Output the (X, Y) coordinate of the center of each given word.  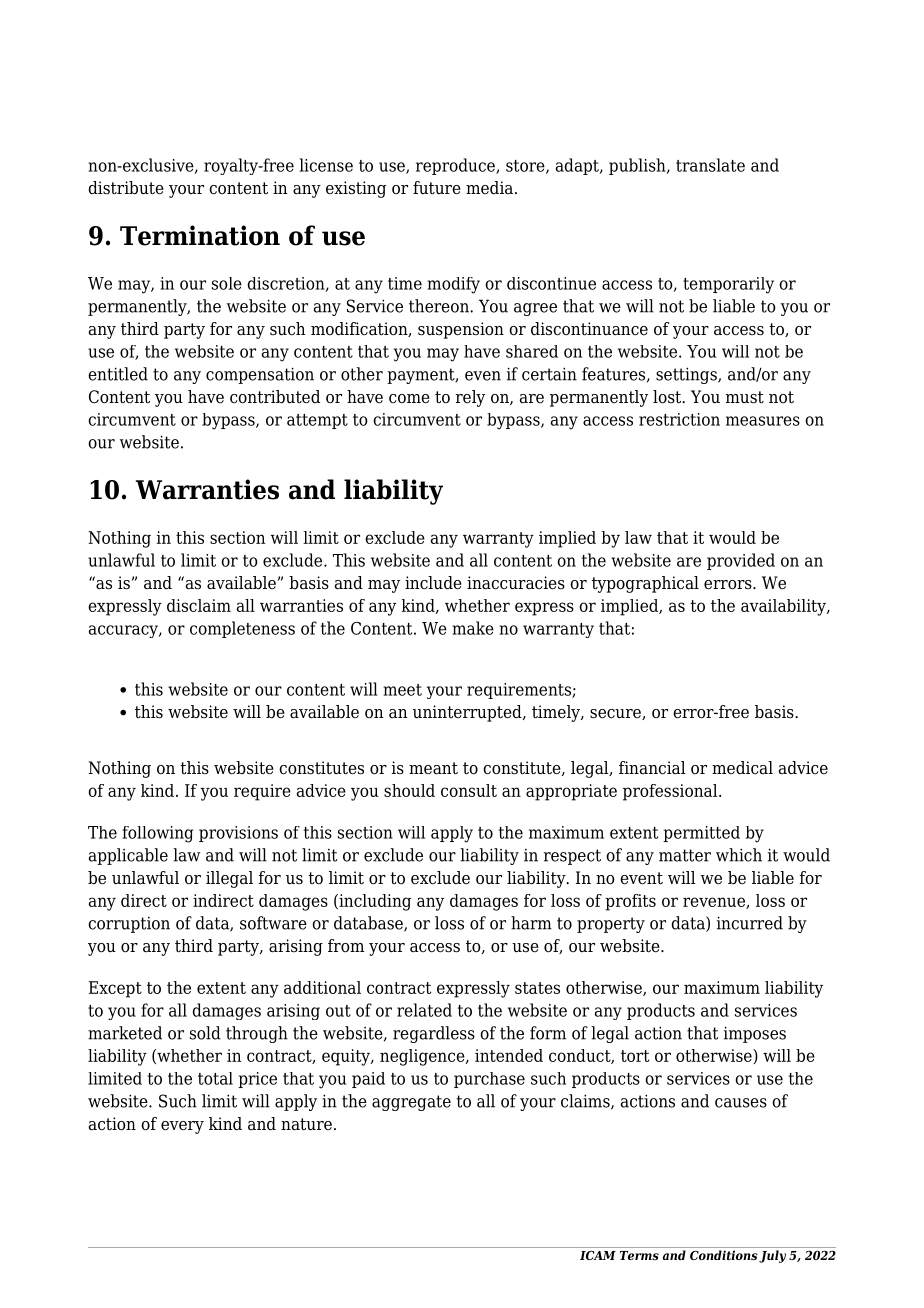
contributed (275, 397)
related (424, 1010)
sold (205, 1033)
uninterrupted (468, 713)
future (437, 188)
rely (470, 398)
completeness (242, 629)
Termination (200, 235)
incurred (750, 923)
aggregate (411, 1103)
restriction (679, 419)
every (182, 1127)
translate (710, 165)
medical (742, 768)
